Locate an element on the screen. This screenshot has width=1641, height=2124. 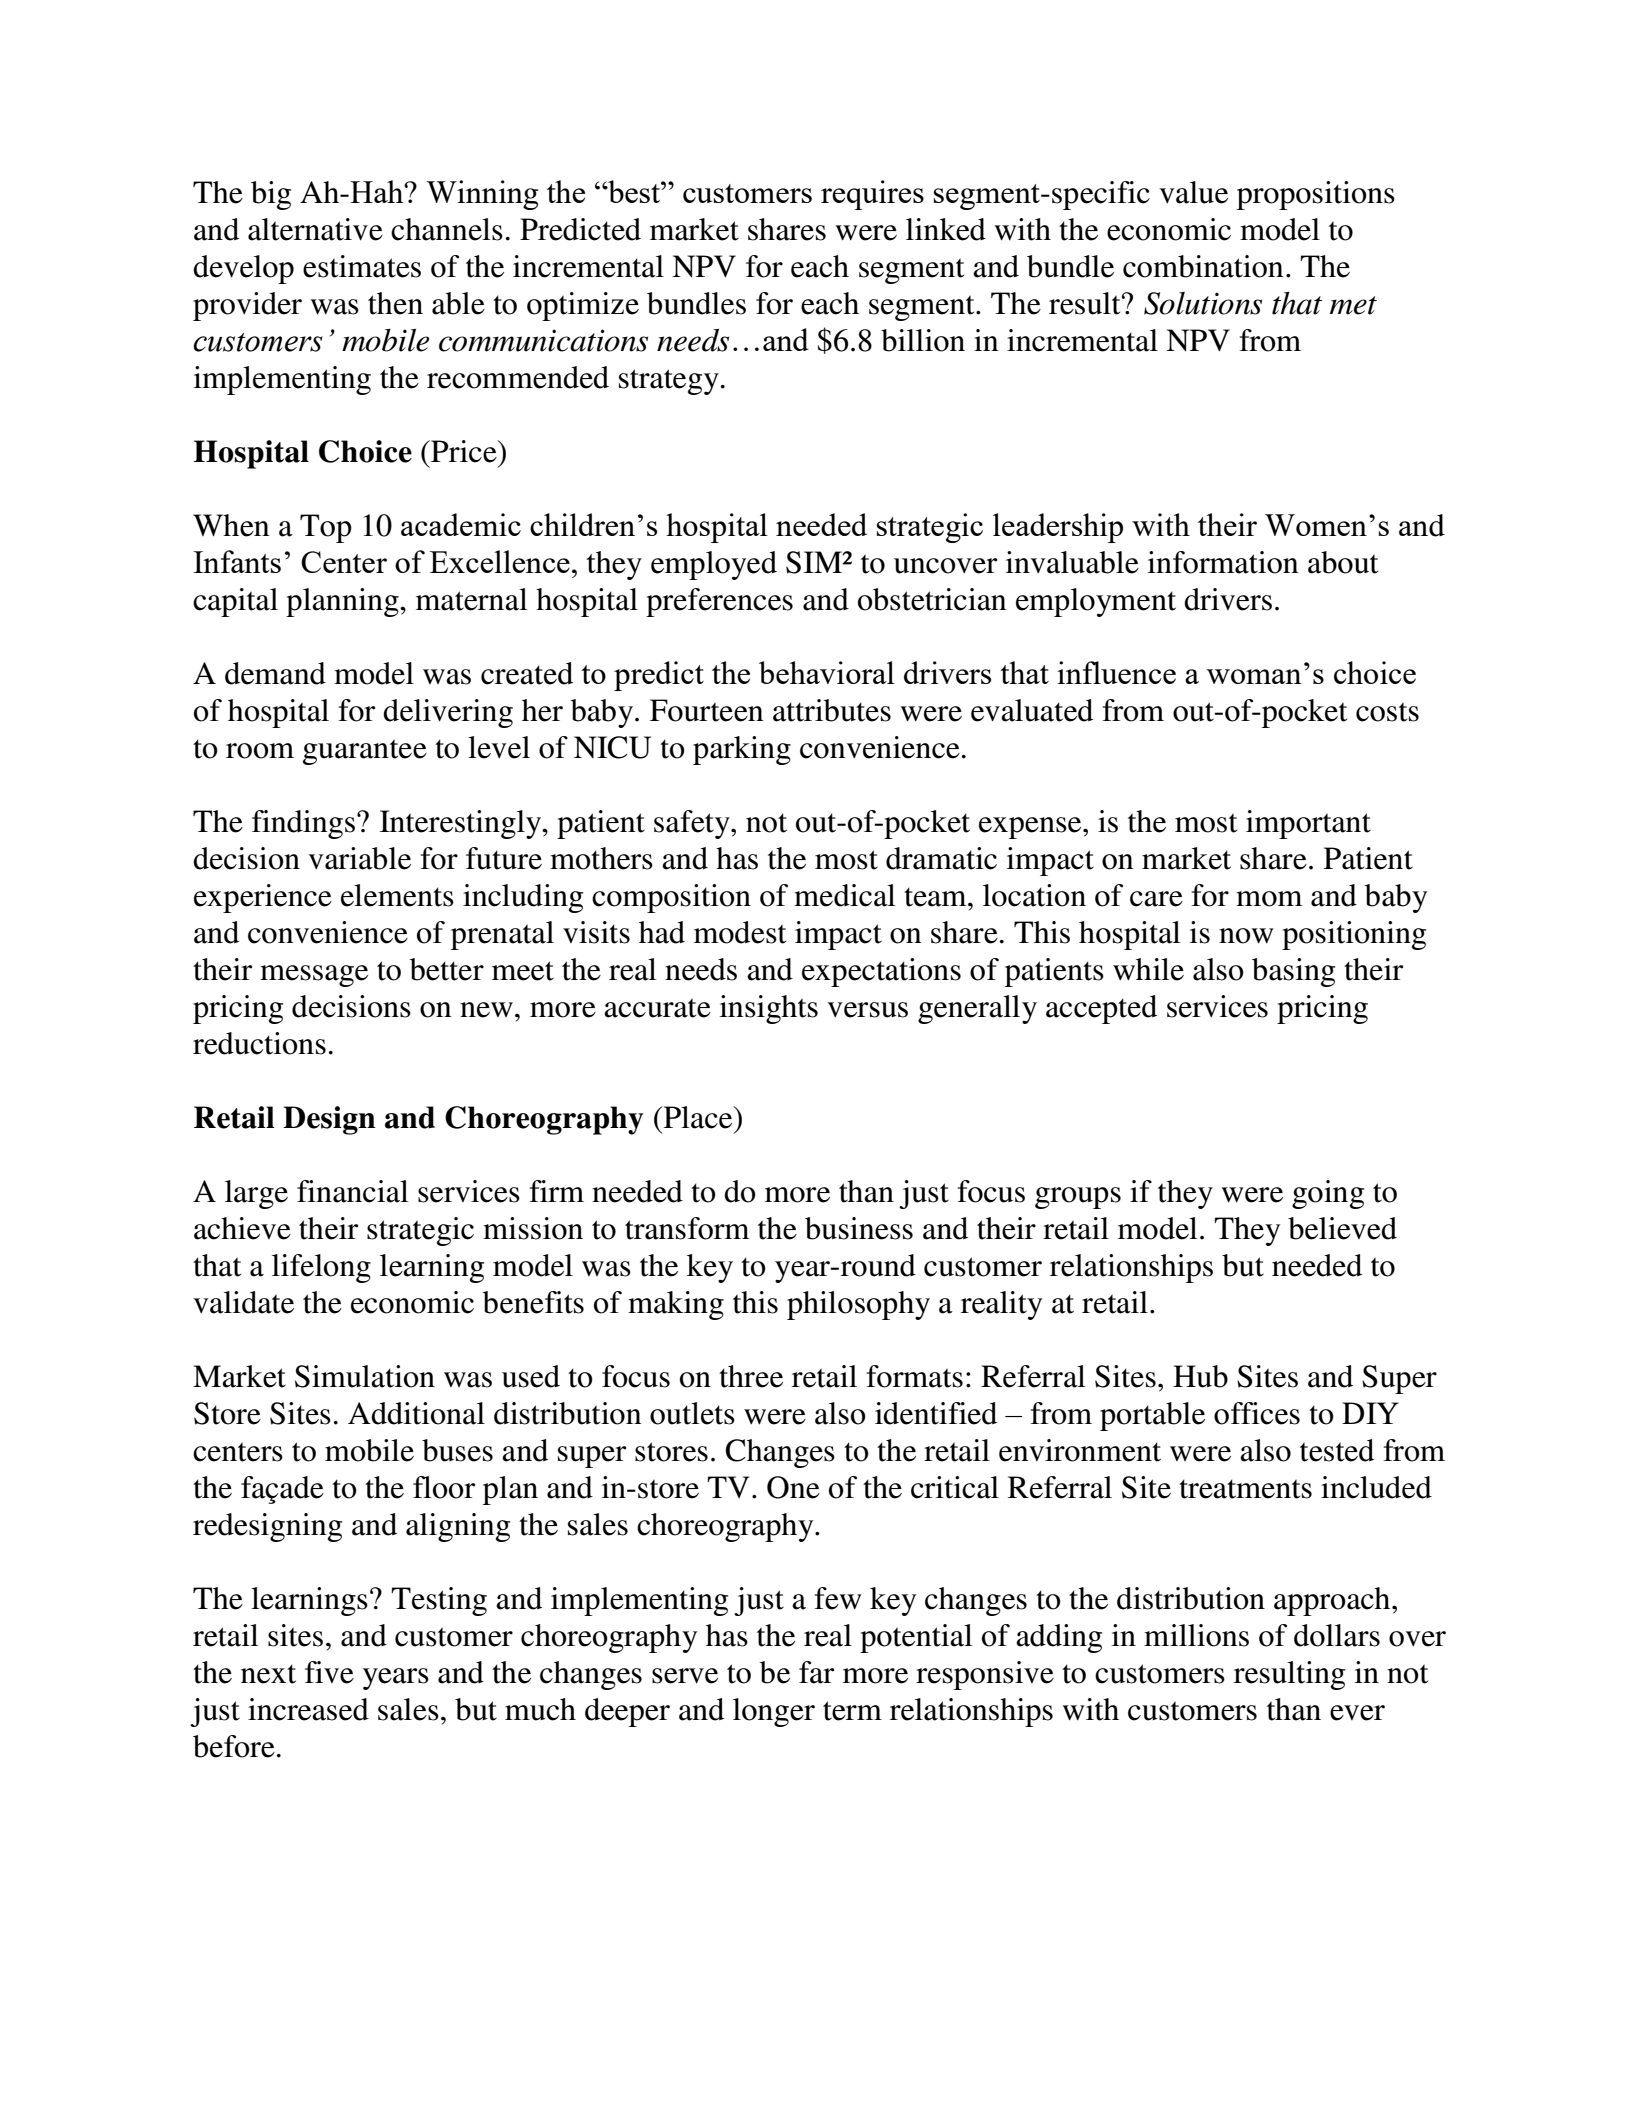
preferences is located at coordinates (719, 602).
